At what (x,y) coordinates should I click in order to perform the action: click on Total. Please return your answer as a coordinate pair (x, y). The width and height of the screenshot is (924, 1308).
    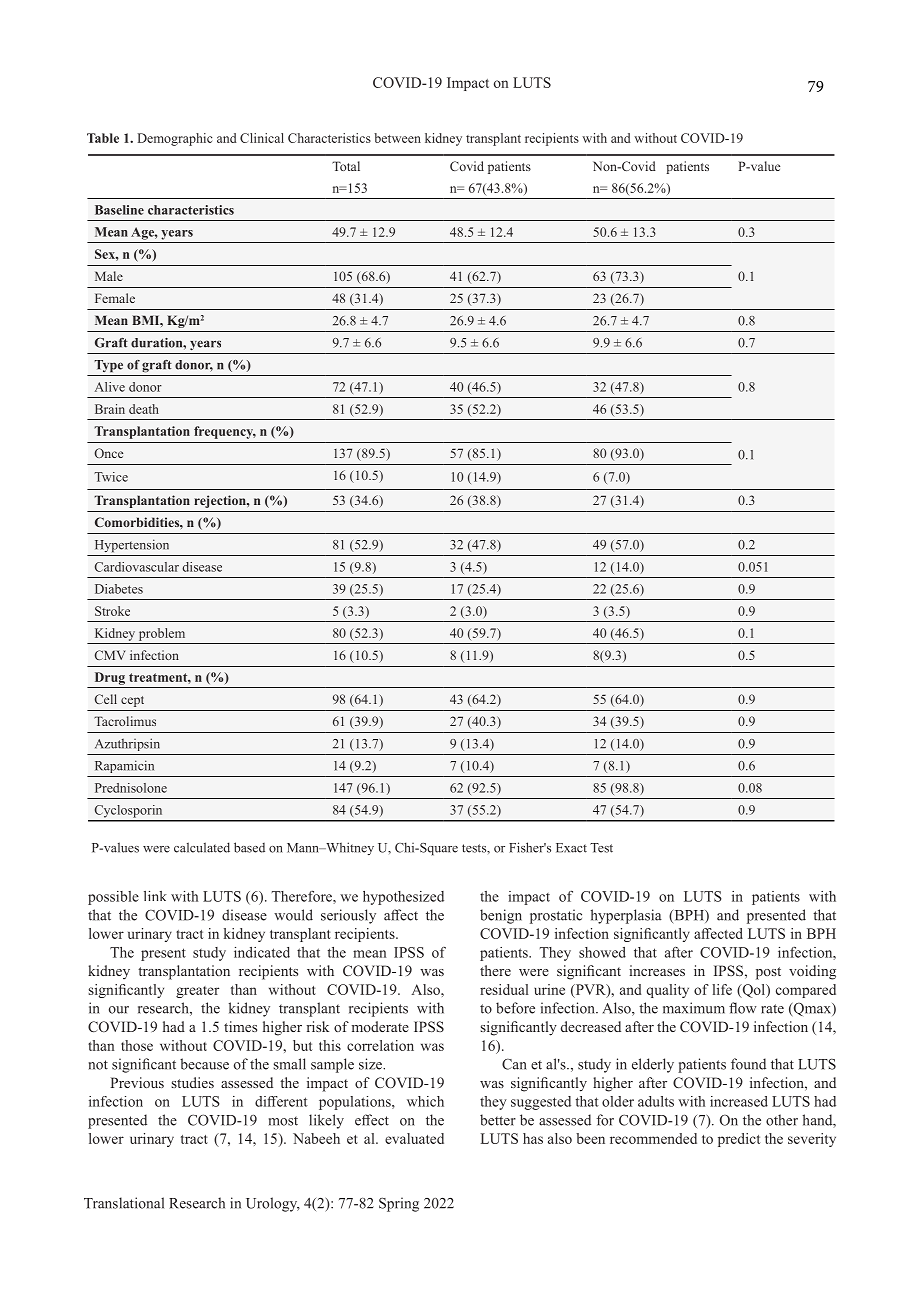
    Looking at the image, I should click on (346, 166).
